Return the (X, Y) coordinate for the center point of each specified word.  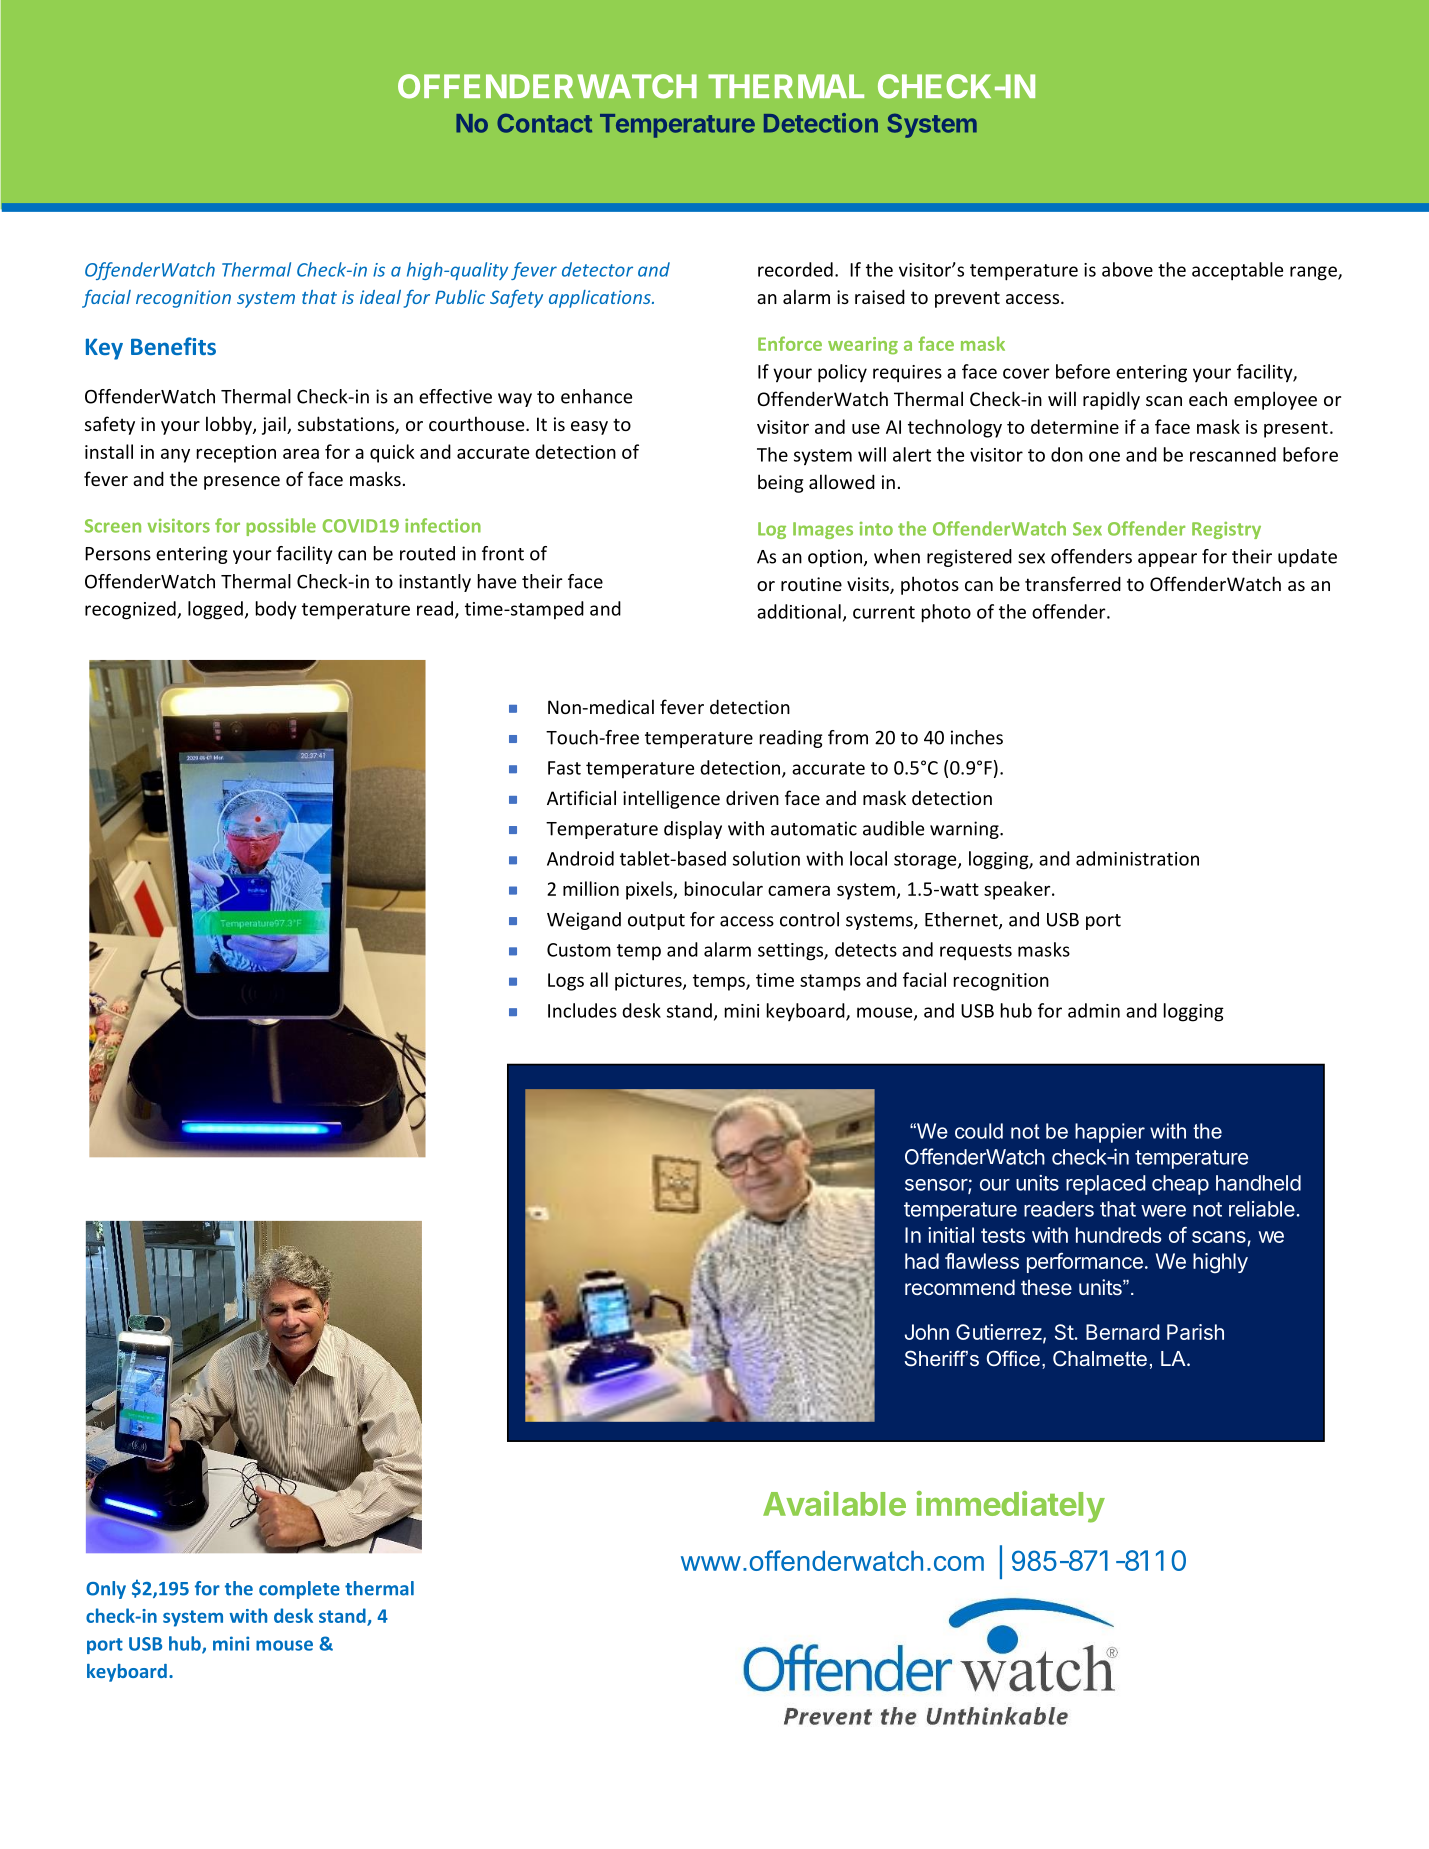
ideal (380, 297)
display (693, 830)
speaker (1018, 890)
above (1127, 269)
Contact (544, 123)
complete (299, 1590)
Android (580, 858)
